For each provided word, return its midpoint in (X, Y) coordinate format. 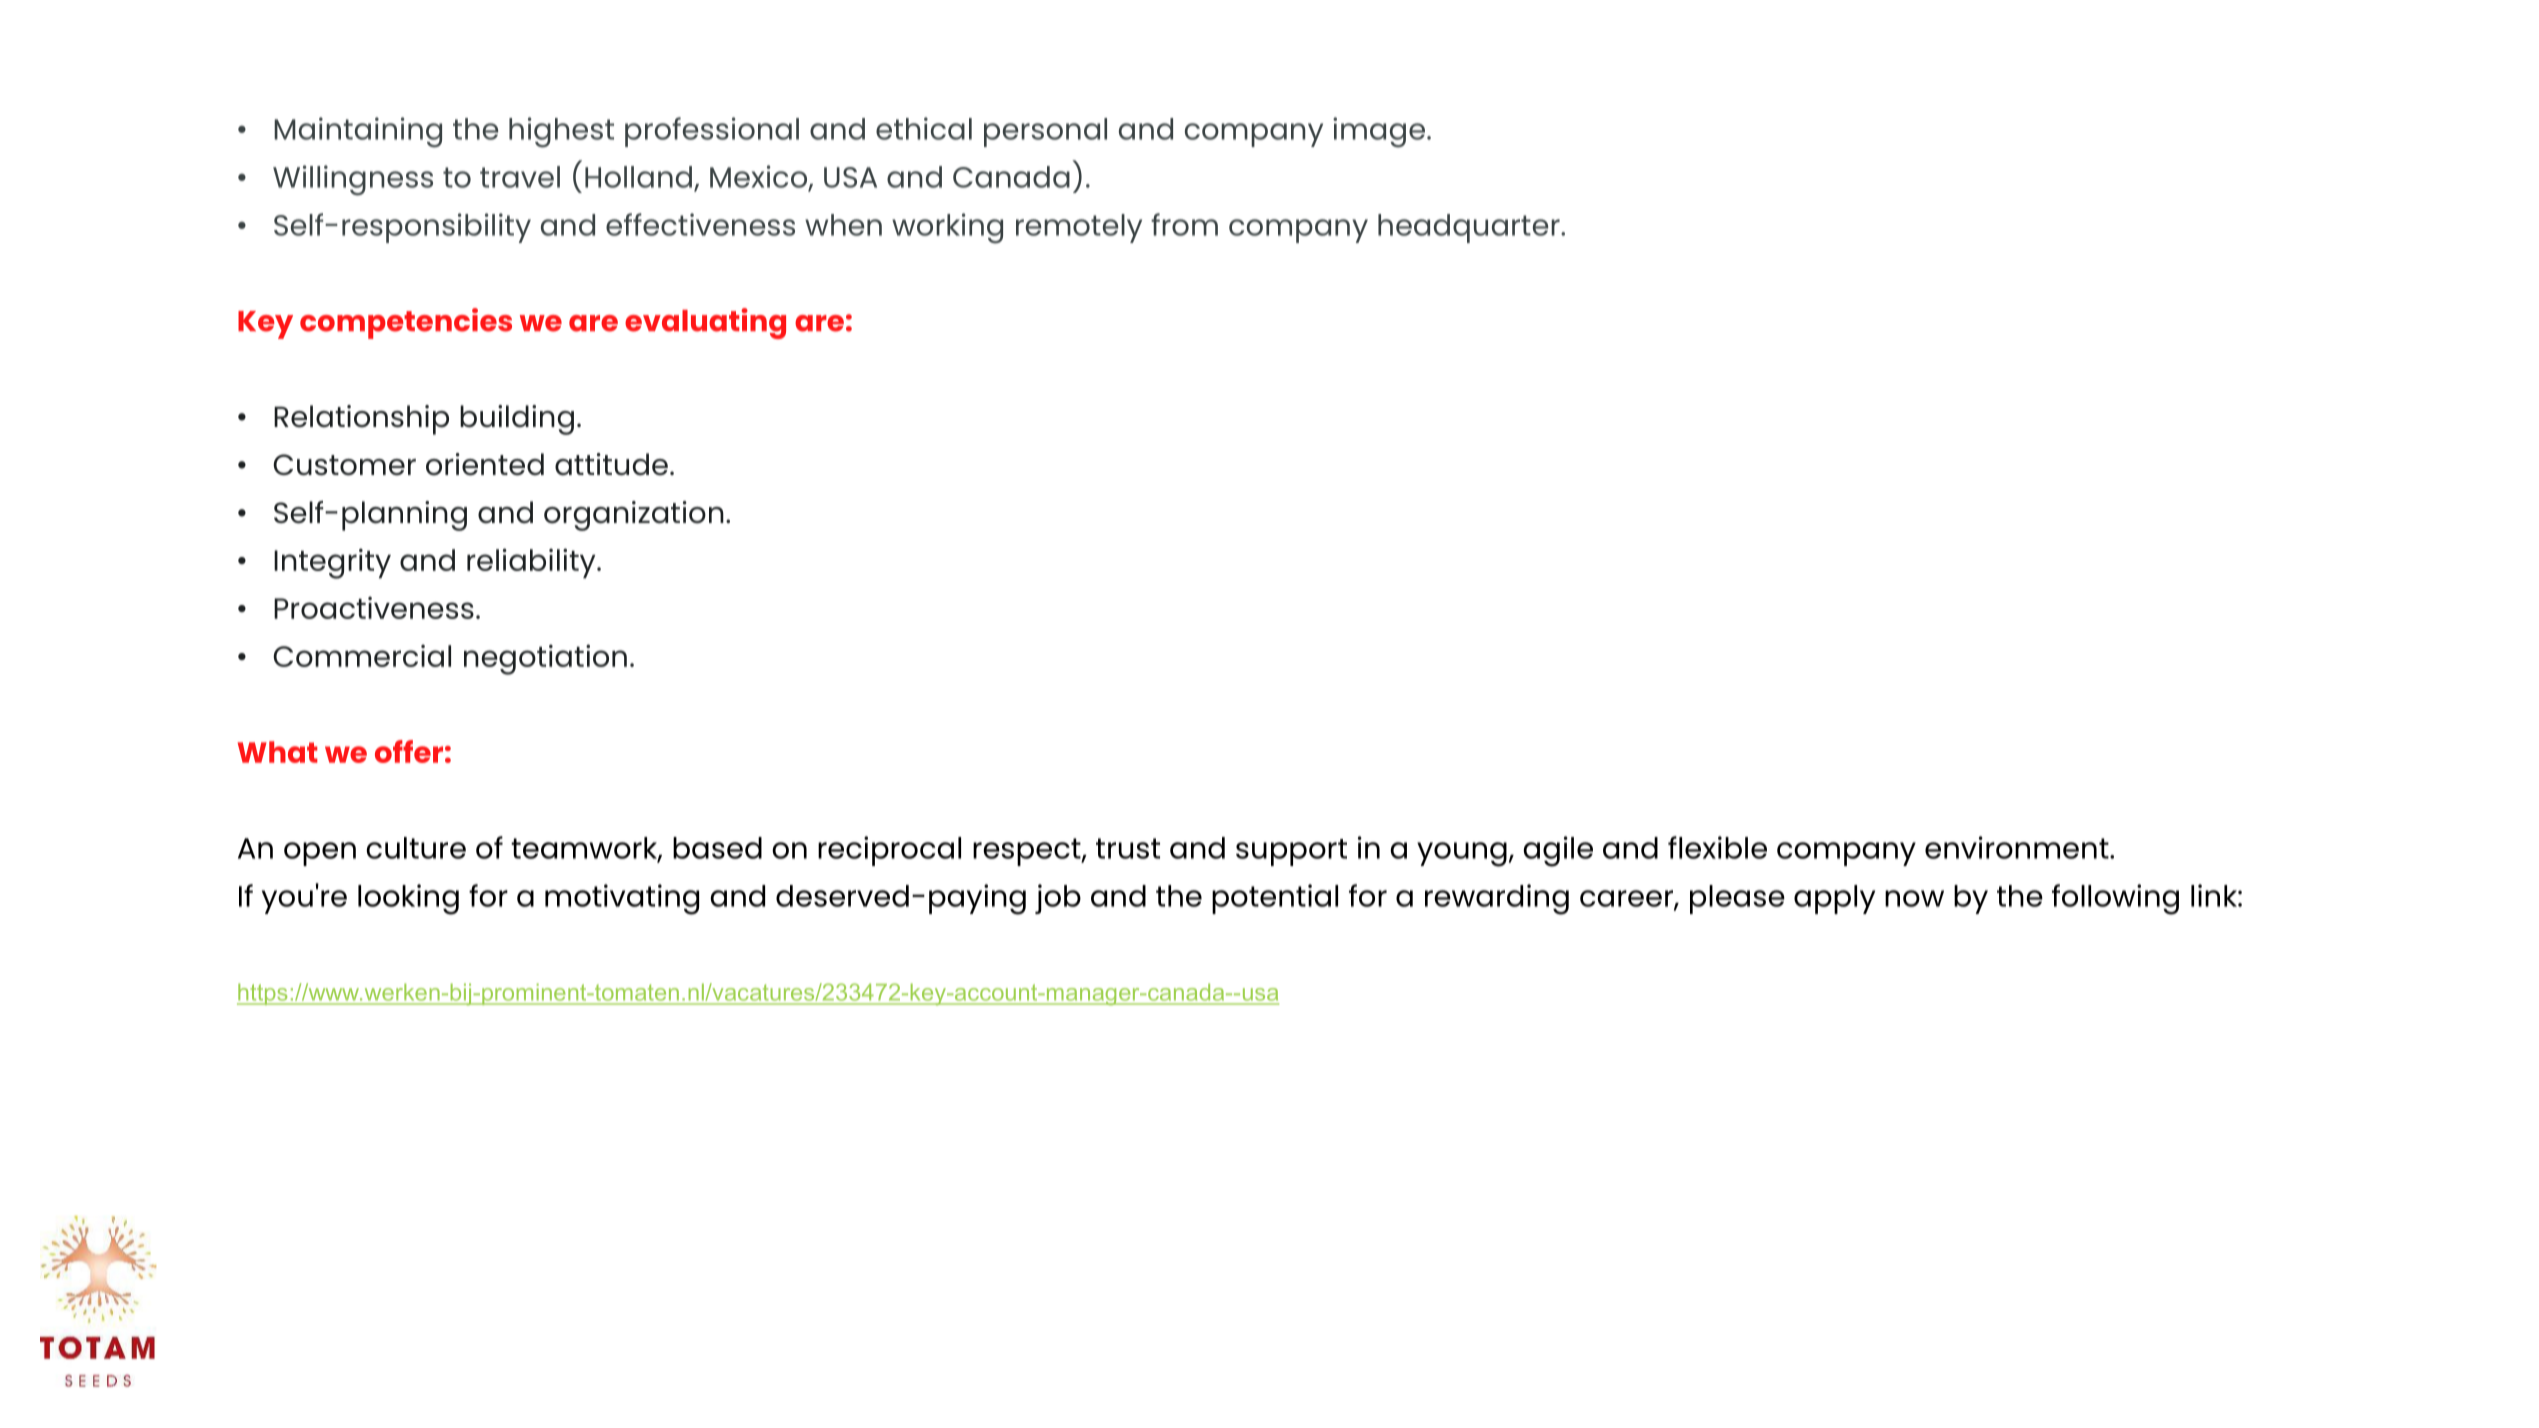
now (1914, 898)
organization (634, 516)
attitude (611, 464)
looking (408, 899)
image (1379, 132)
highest (561, 132)
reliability (532, 563)
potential (1275, 899)
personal (1045, 132)
